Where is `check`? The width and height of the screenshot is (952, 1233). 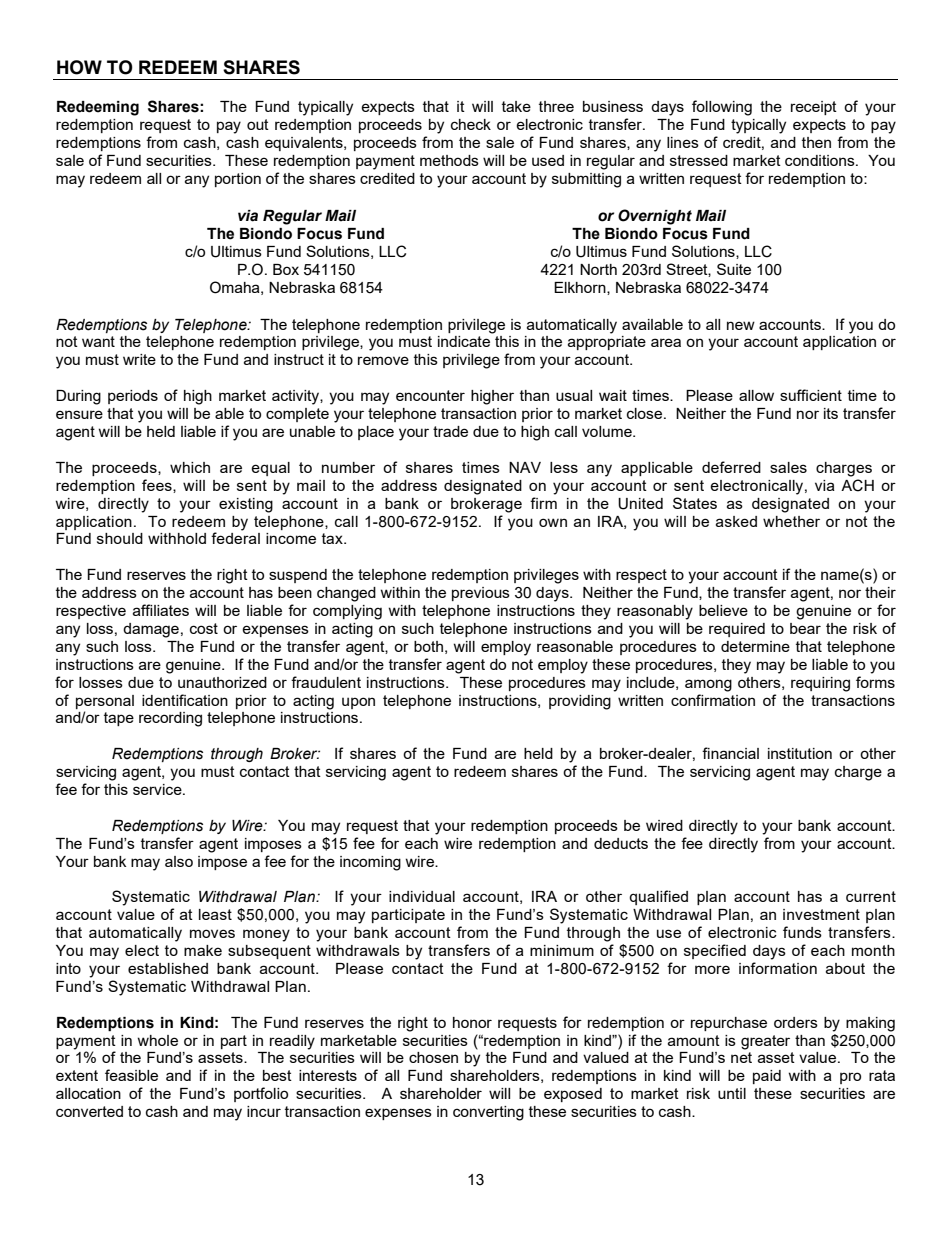 check is located at coordinates (471, 124).
